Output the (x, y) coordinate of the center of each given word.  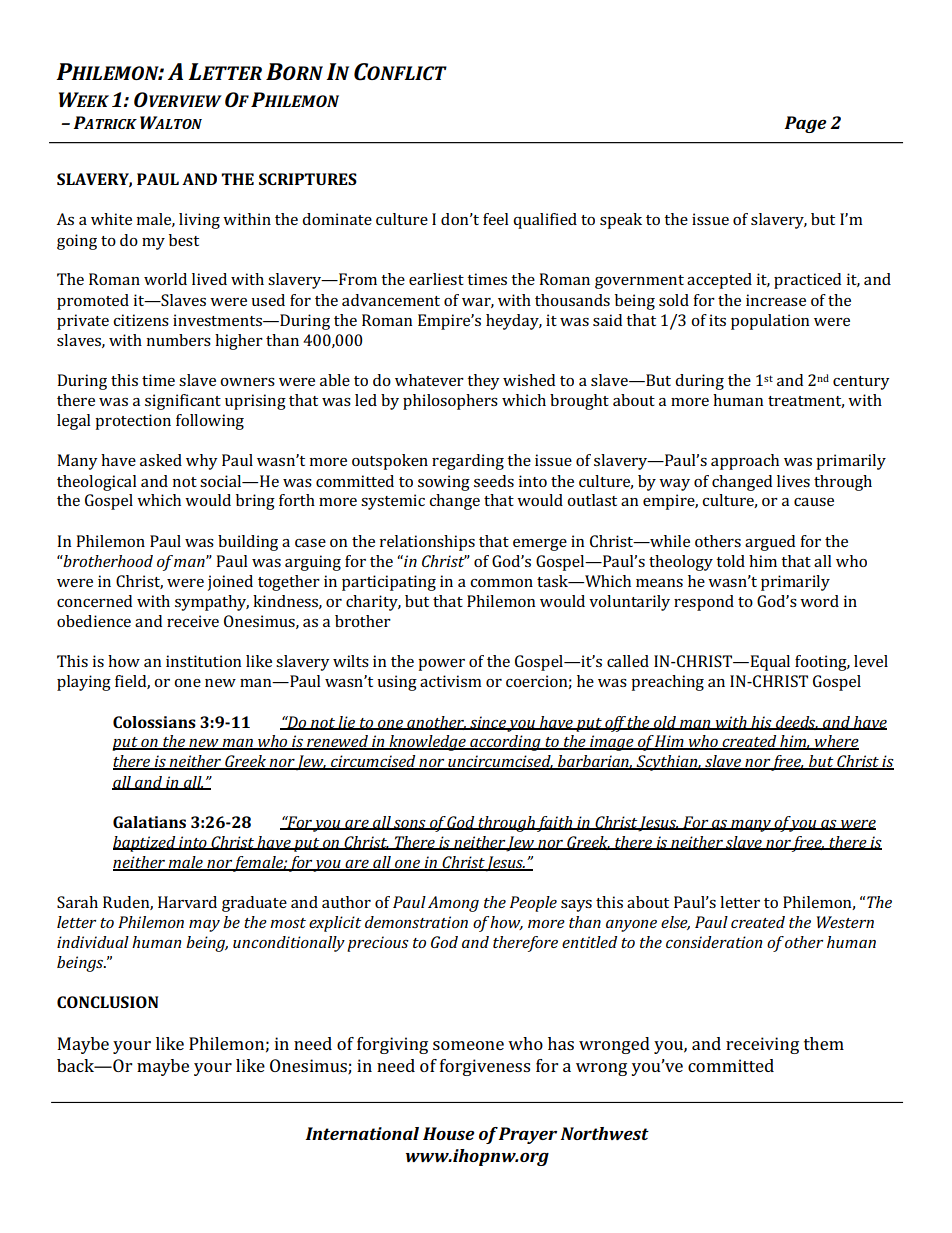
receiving (762, 1045)
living (199, 221)
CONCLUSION (107, 1002)
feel (496, 219)
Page (805, 124)
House (449, 1133)
